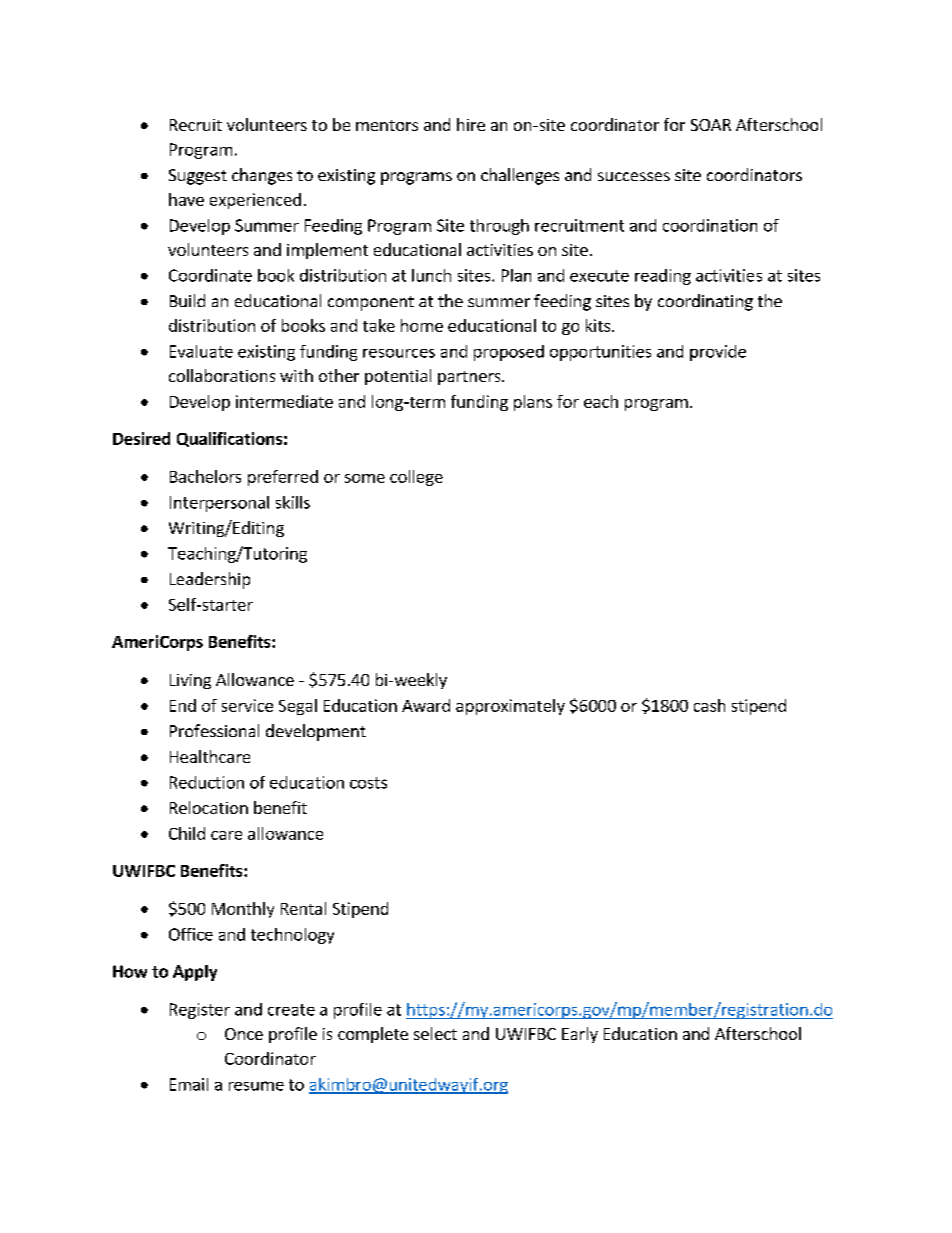 Image resolution: width=952 pixels, height=1233 pixels. Describe the element at coordinates (426, 705) in the screenshot. I see `Award` at that location.
